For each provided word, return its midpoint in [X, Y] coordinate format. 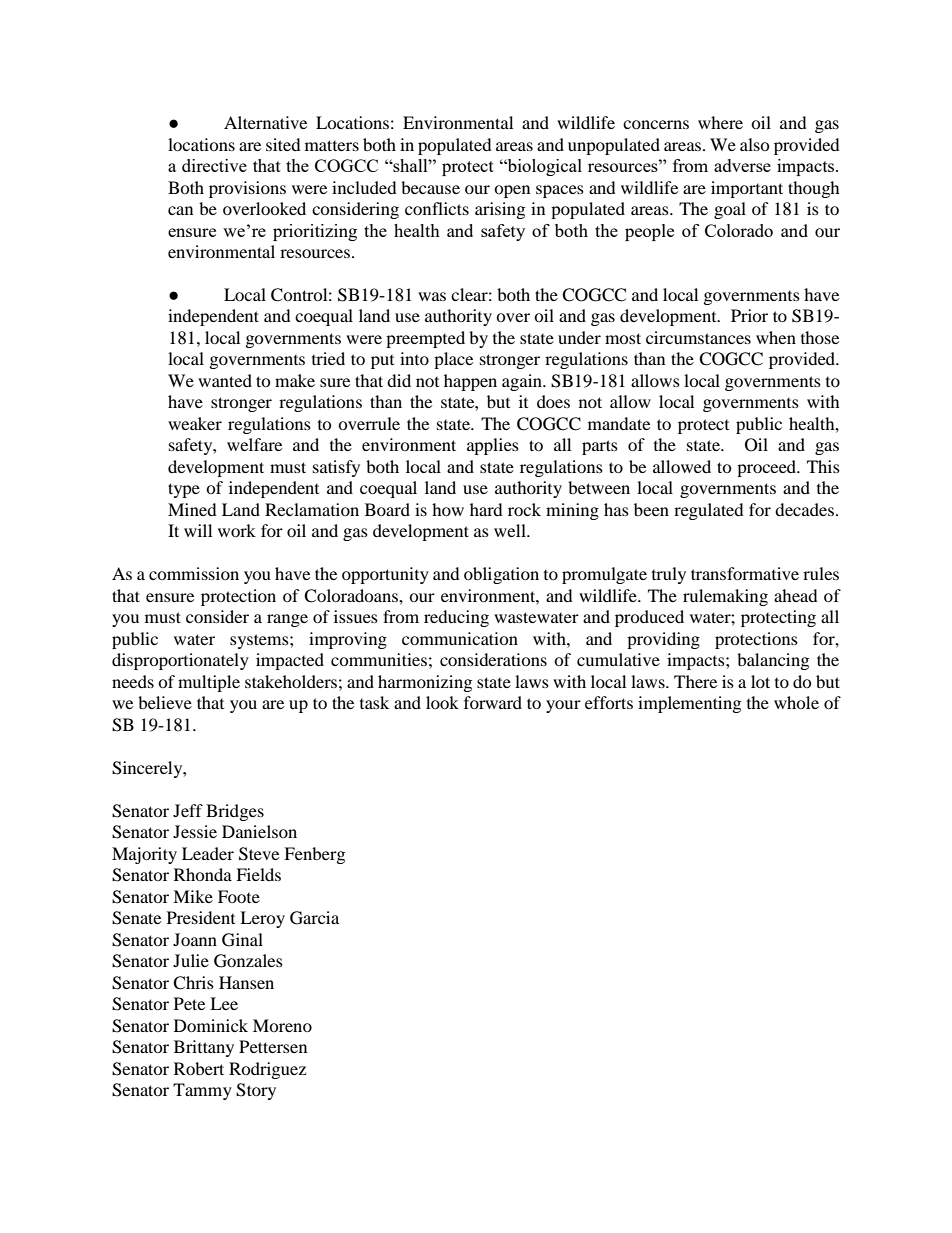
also [755, 144]
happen [470, 382]
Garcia [314, 918]
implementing [689, 704]
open [512, 191]
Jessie [195, 831]
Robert [199, 1068]
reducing [456, 618]
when [776, 337]
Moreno [282, 1025]
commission [194, 573]
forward [493, 702]
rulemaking [725, 597]
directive [214, 165]
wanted [225, 380]
